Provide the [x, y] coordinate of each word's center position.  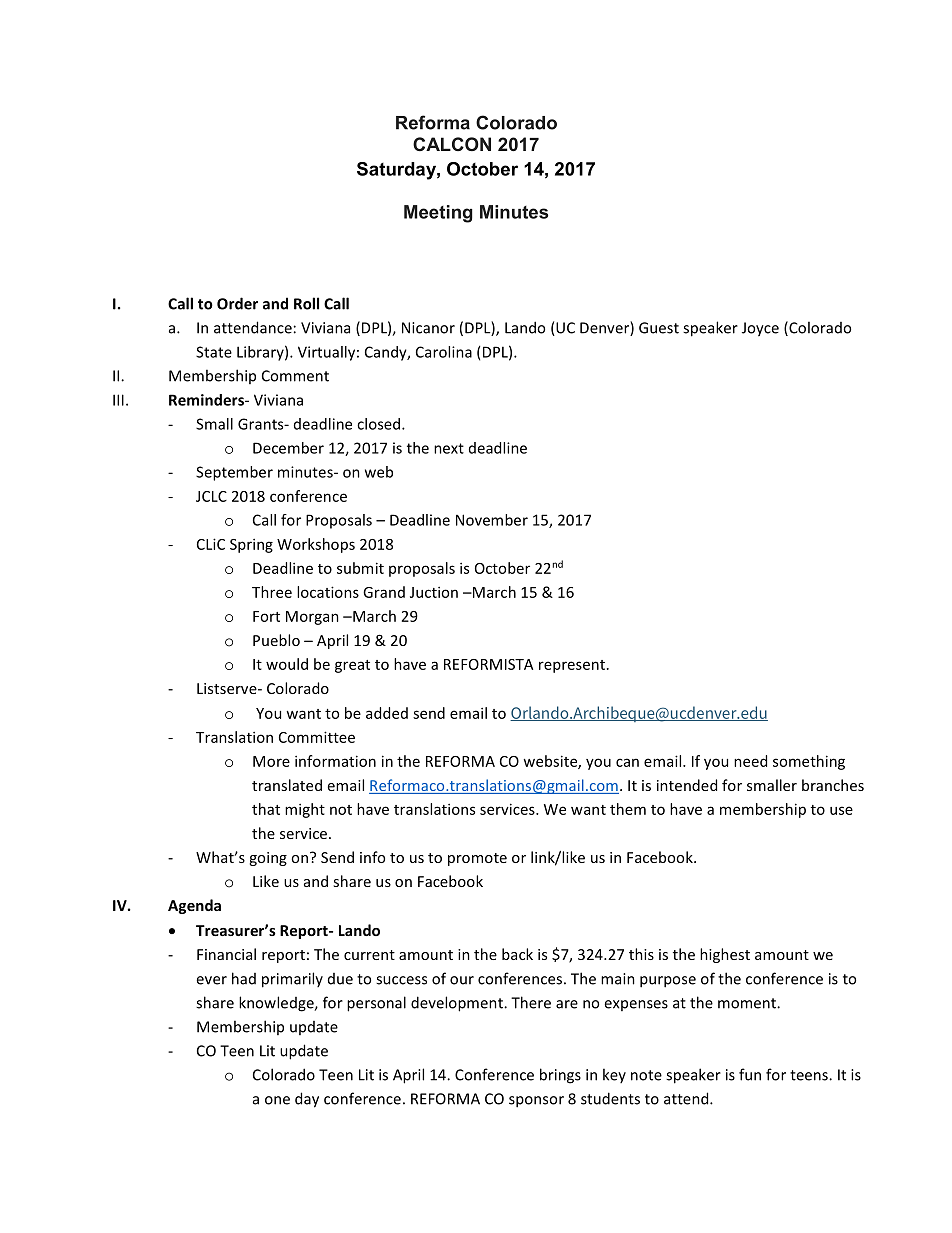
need [750, 761]
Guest [659, 328]
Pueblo [276, 640]
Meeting [438, 214]
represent [572, 666]
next [449, 448]
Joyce [760, 329]
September [234, 473]
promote [477, 859]
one [277, 1100]
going [268, 859]
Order [237, 303]
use [841, 810]
